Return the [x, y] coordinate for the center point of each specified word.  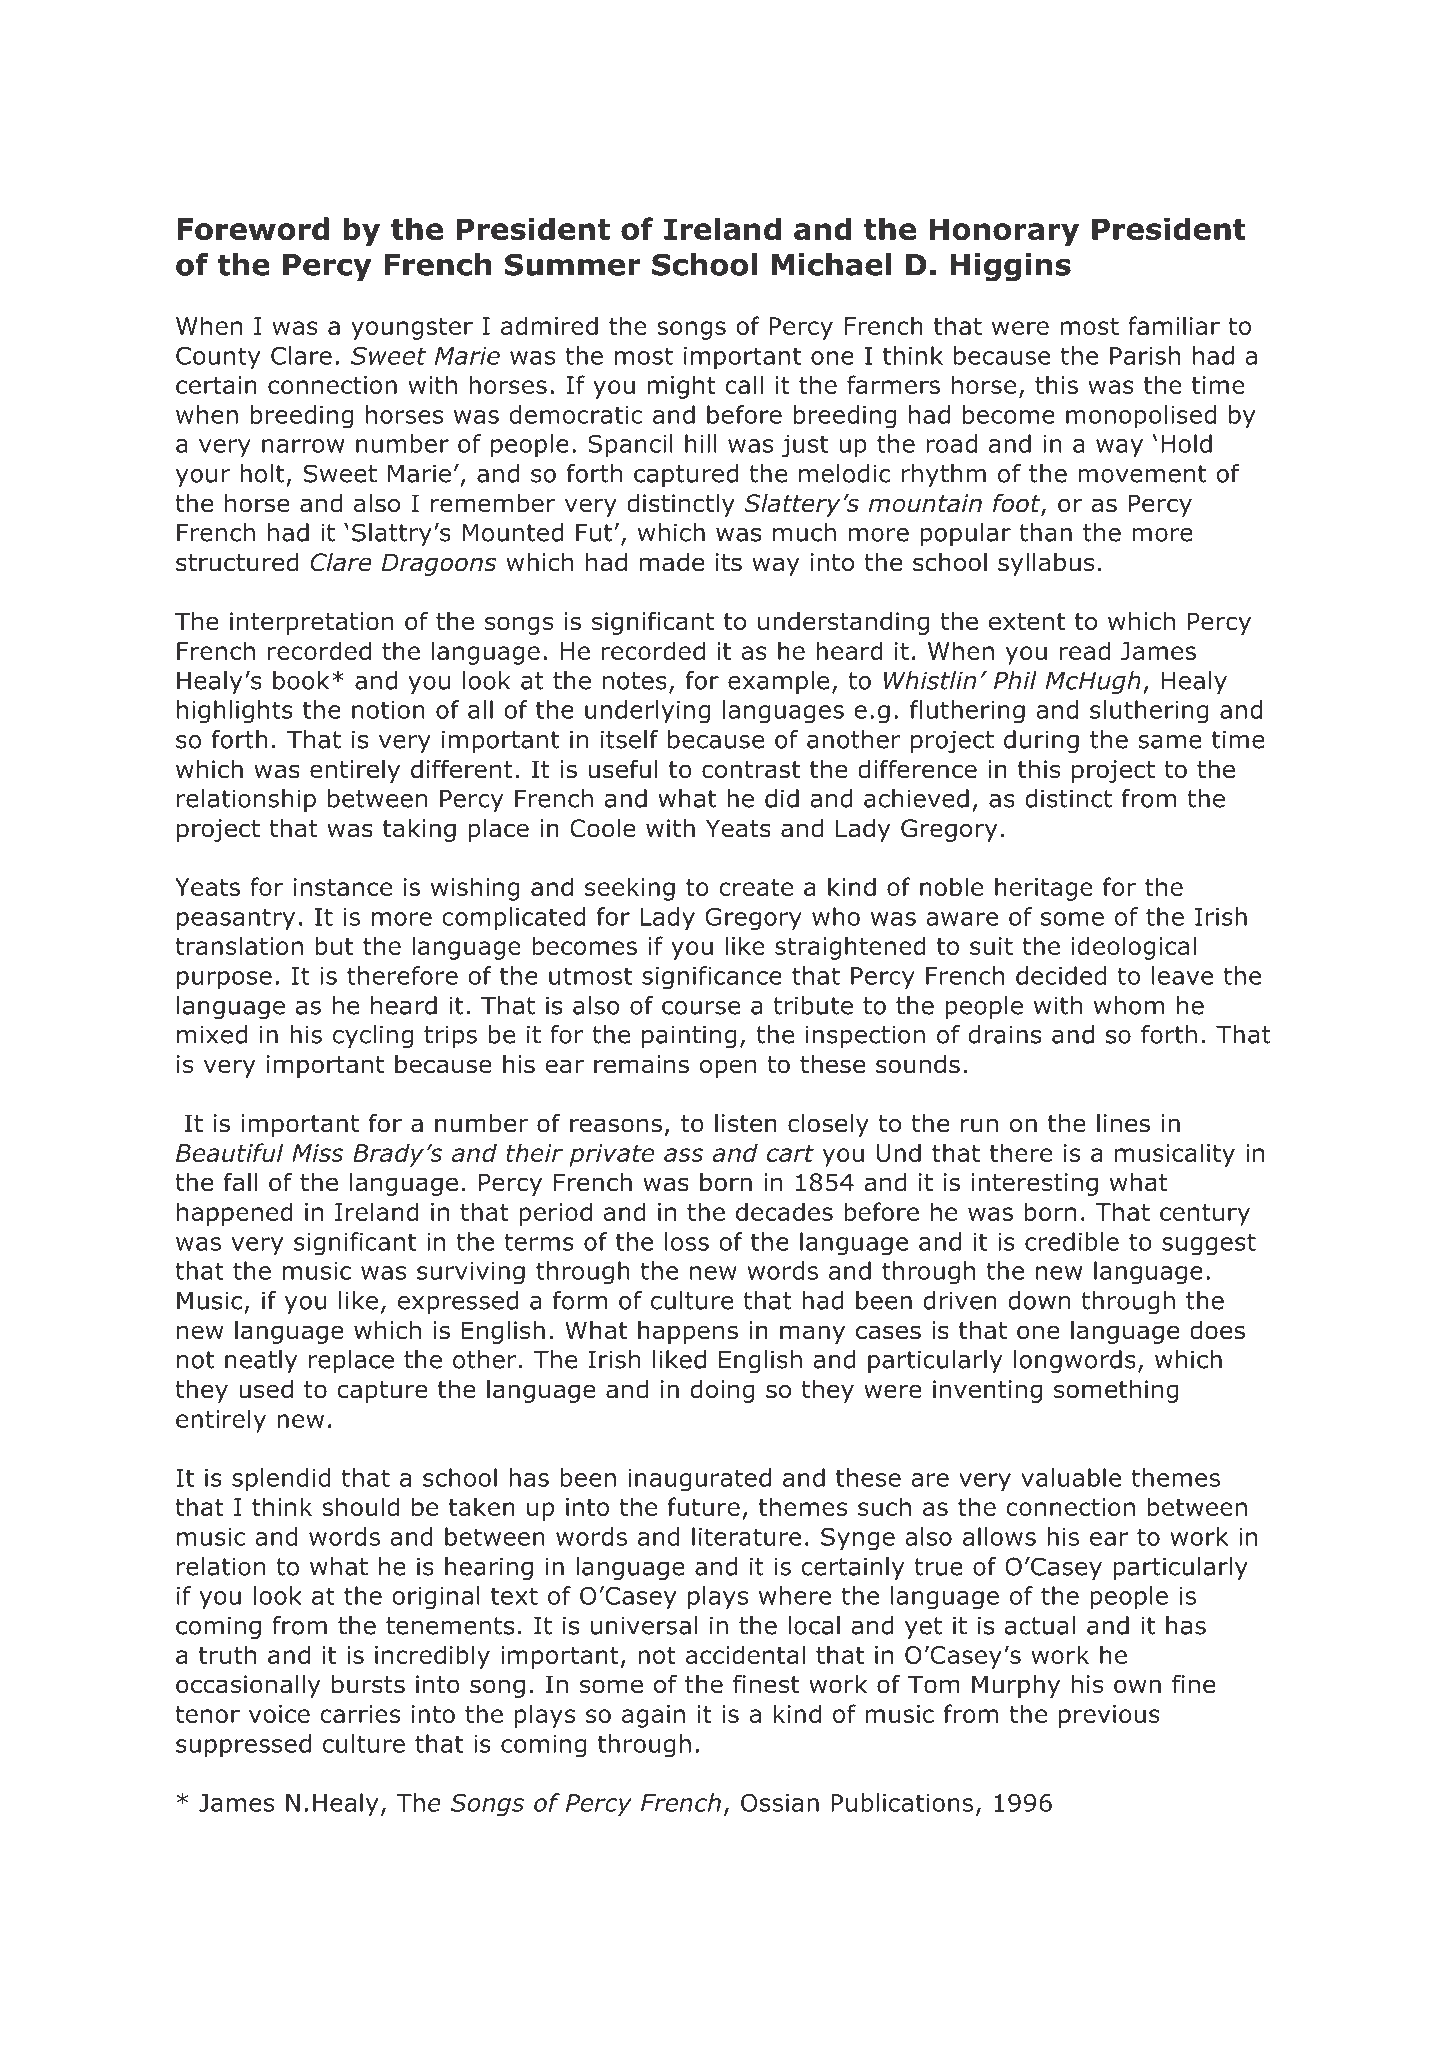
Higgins [1011, 267]
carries [360, 1714]
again [653, 1716]
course [701, 1008]
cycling [373, 1036]
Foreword [253, 229]
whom [1129, 1005]
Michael [831, 264]
